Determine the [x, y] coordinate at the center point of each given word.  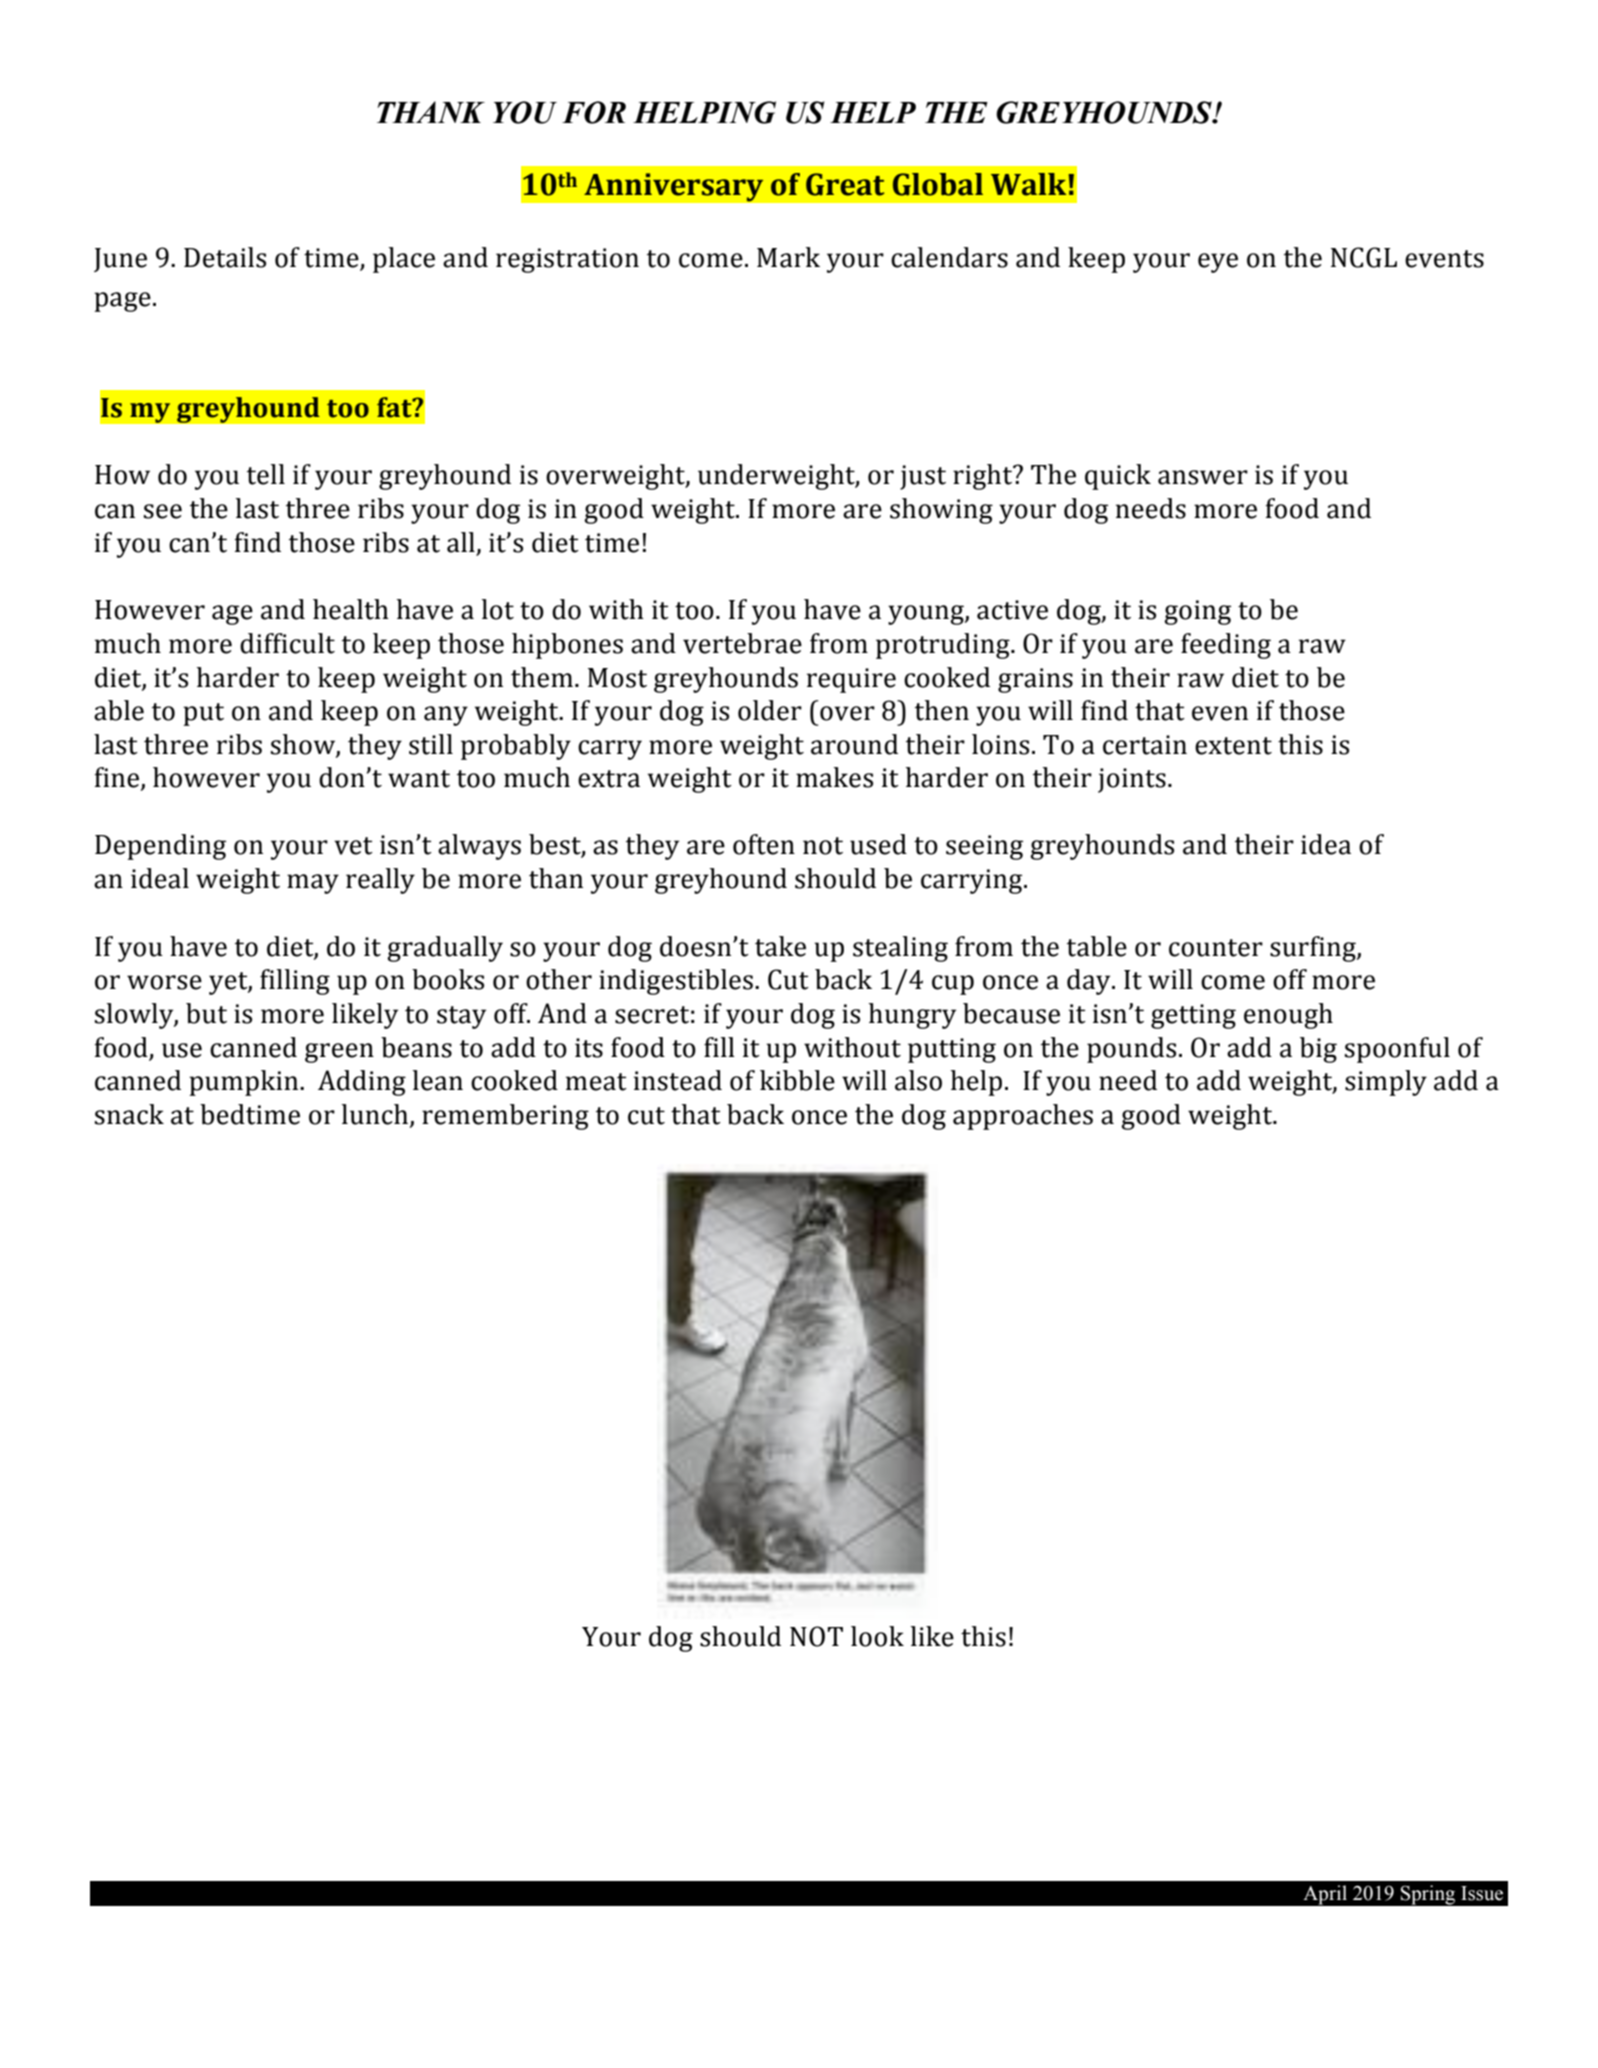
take [780, 946]
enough [1288, 1016]
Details [225, 257]
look [877, 1636]
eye [1218, 263]
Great [845, 184]
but [206, 1013]
